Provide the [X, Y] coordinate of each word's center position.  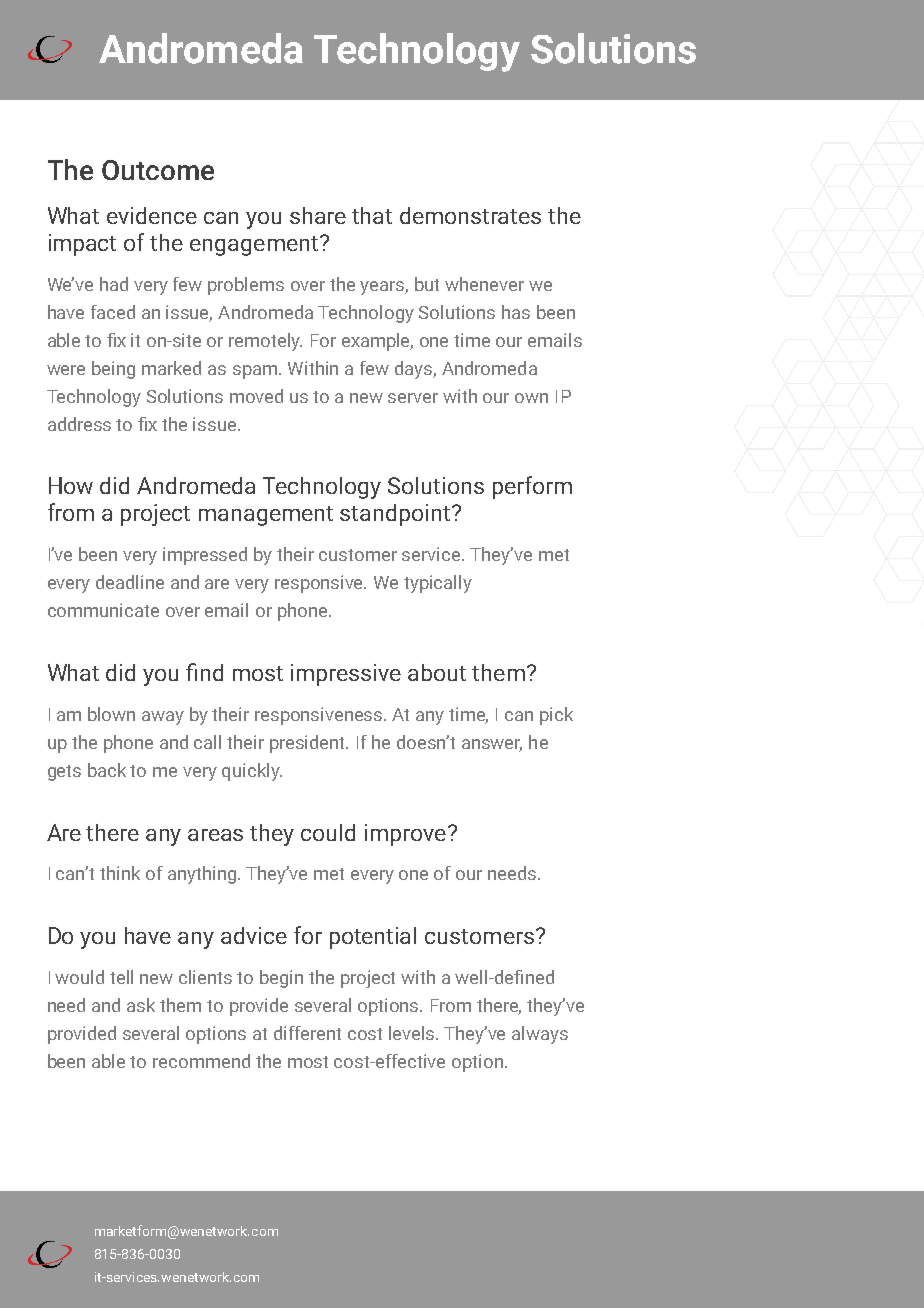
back [107, 770]
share [318, 215]
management [266, 516]
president [309, 744]
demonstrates [470, 215]
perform [532, 487]
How [71, 485]
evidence [152, 215]
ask [141, 1005]
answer [492, 745]
